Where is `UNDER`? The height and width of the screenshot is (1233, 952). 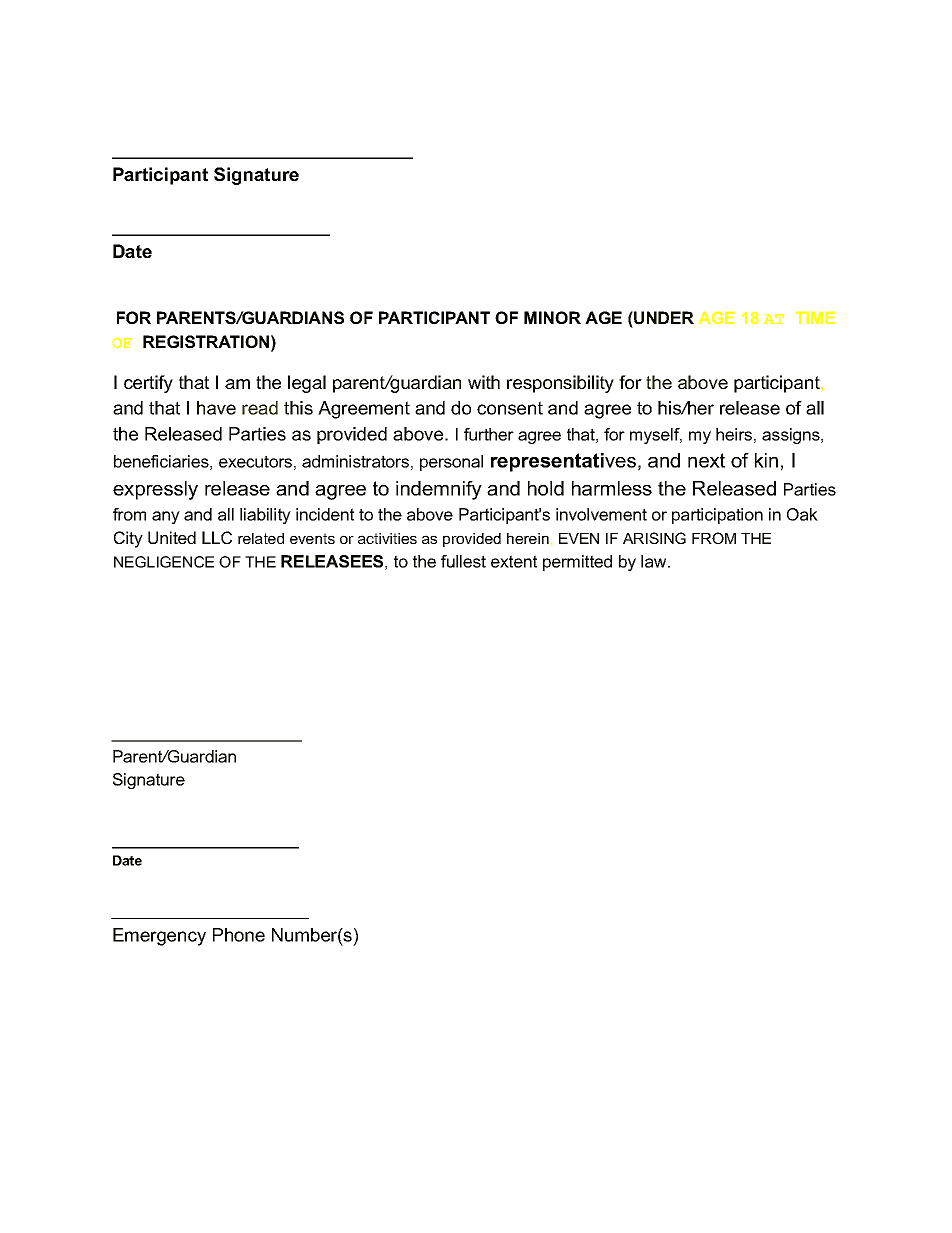
UNDER is located at coordinates (663, 317).
